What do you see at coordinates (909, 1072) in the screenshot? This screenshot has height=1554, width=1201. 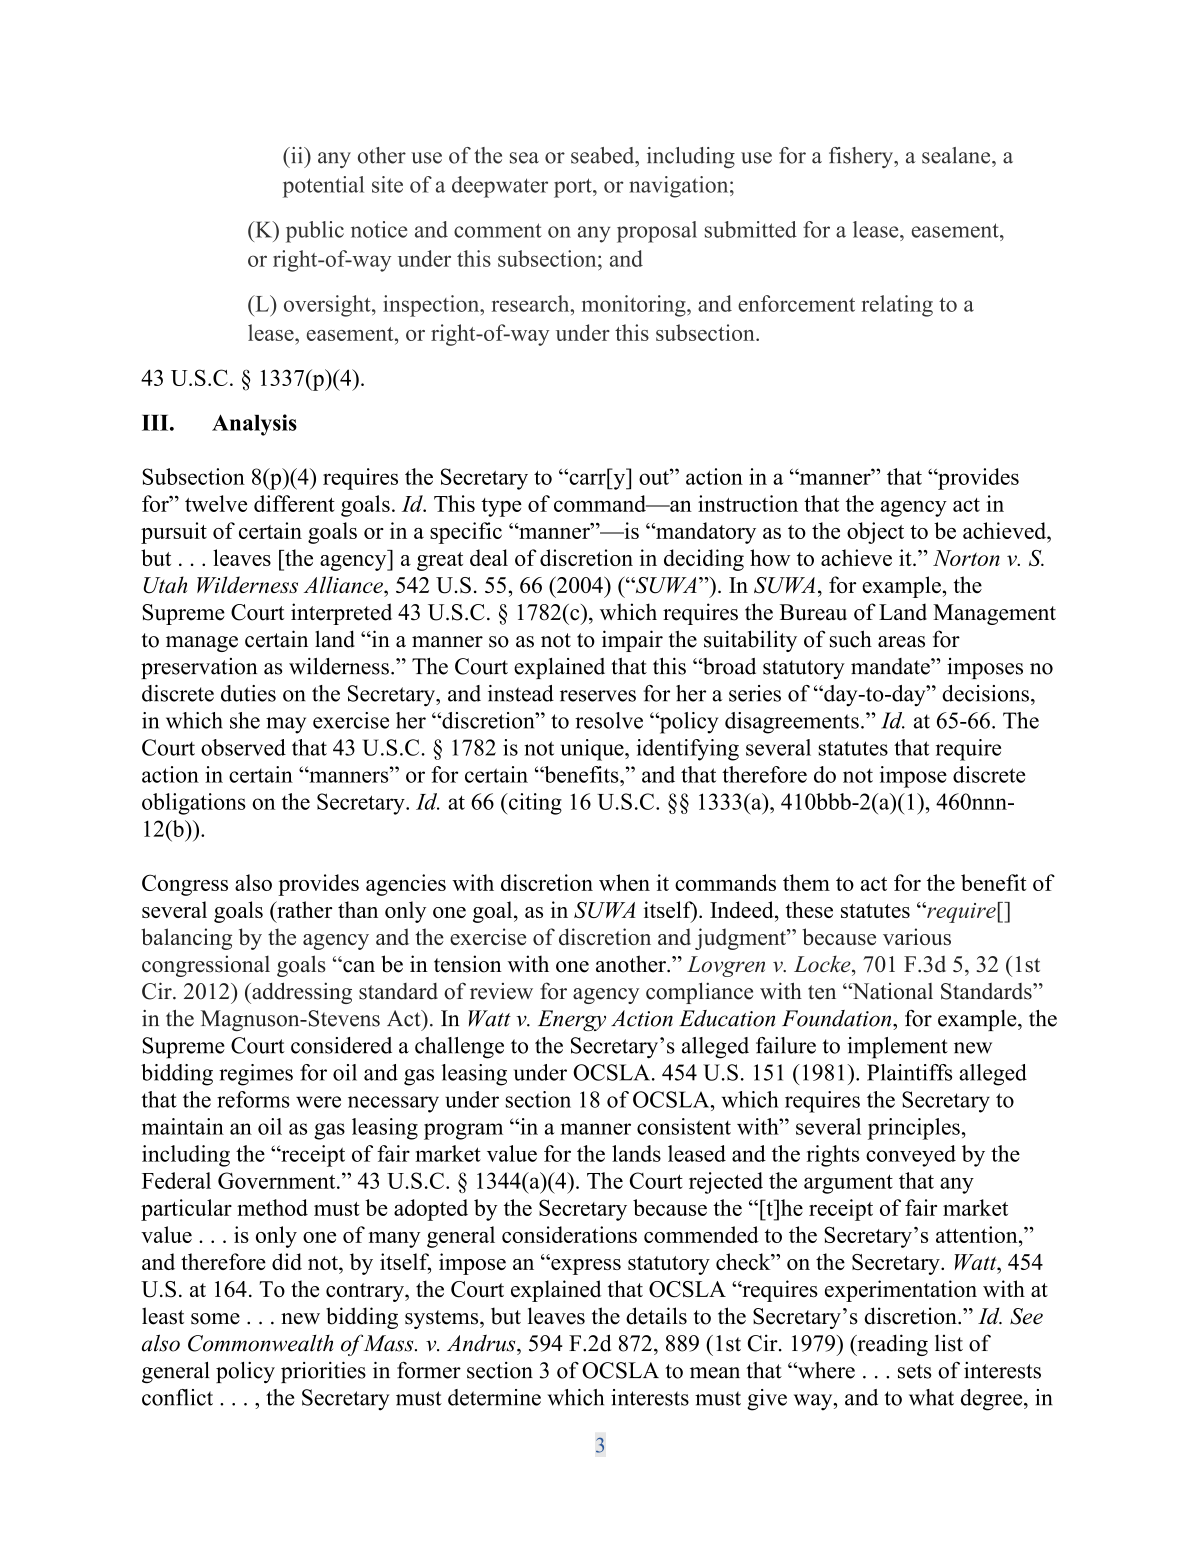 I see `Plaintiffs` at bounding box center [909, 1072].
